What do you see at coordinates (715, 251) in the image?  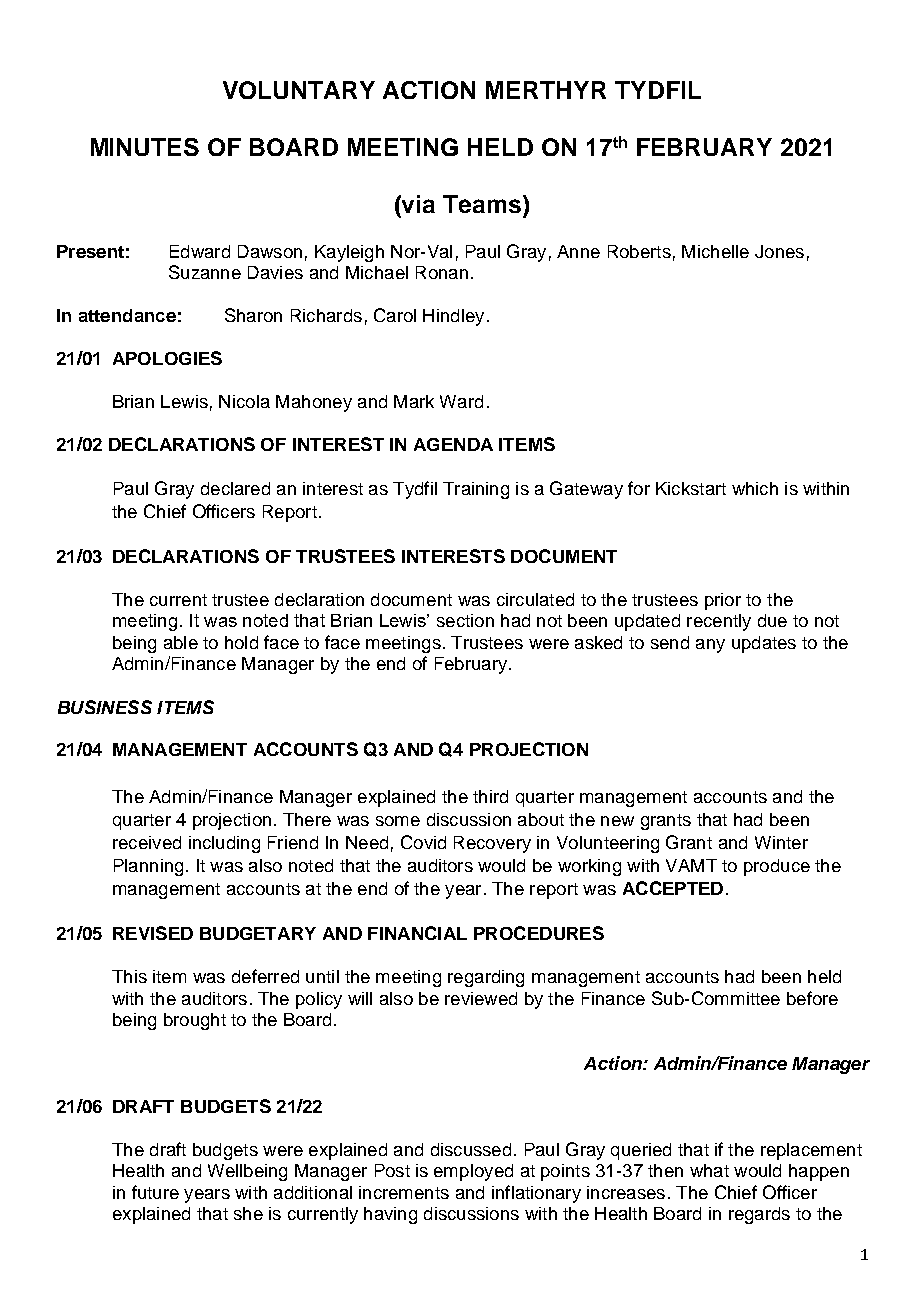 I see `Michelle` at bounding box center [715, 251].
